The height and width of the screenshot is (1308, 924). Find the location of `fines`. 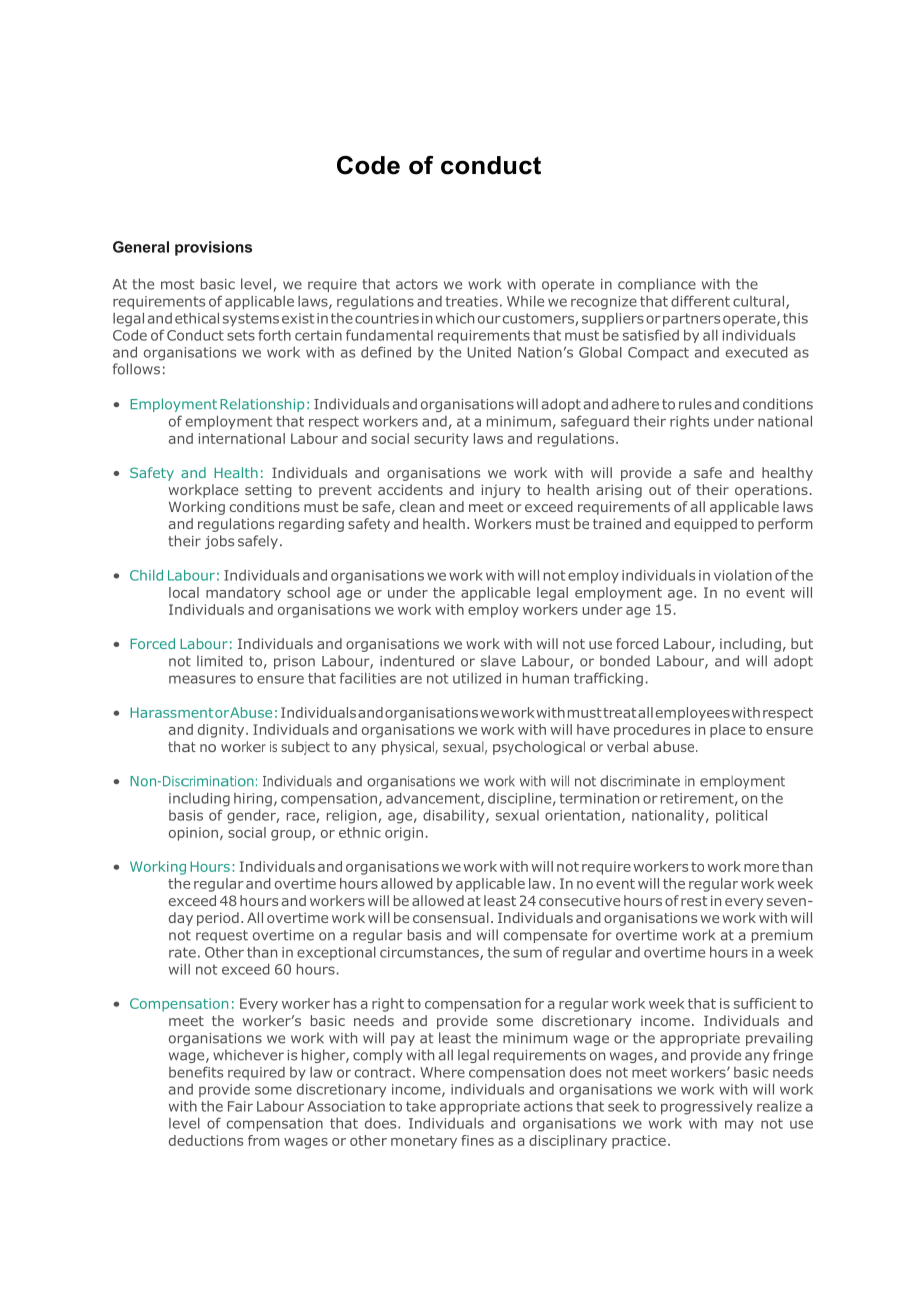

fines is located at coordinates (477, 1140).
